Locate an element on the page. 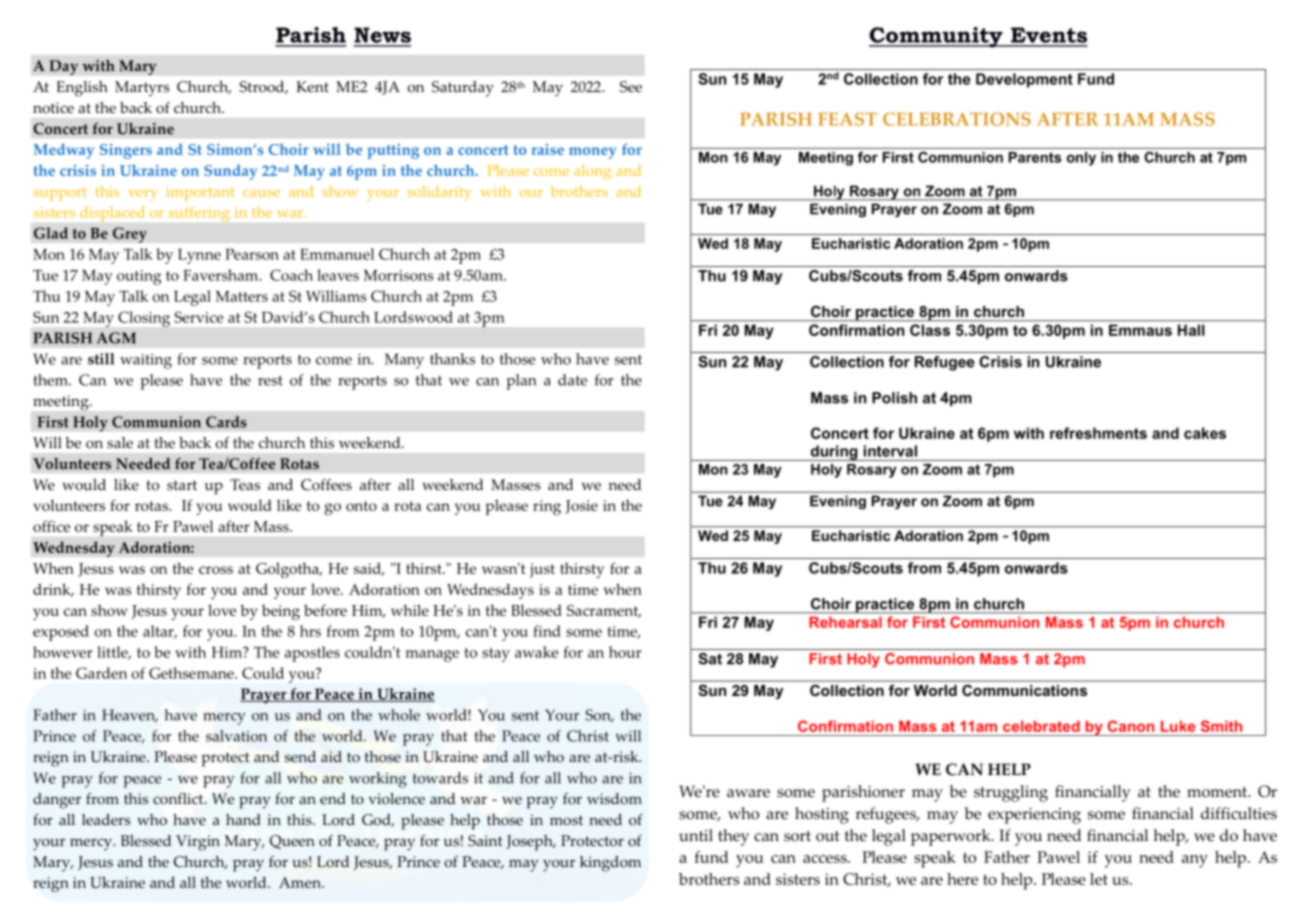 The image size is (1308, 924). refreshments is located at coordinates (1098, 433).
